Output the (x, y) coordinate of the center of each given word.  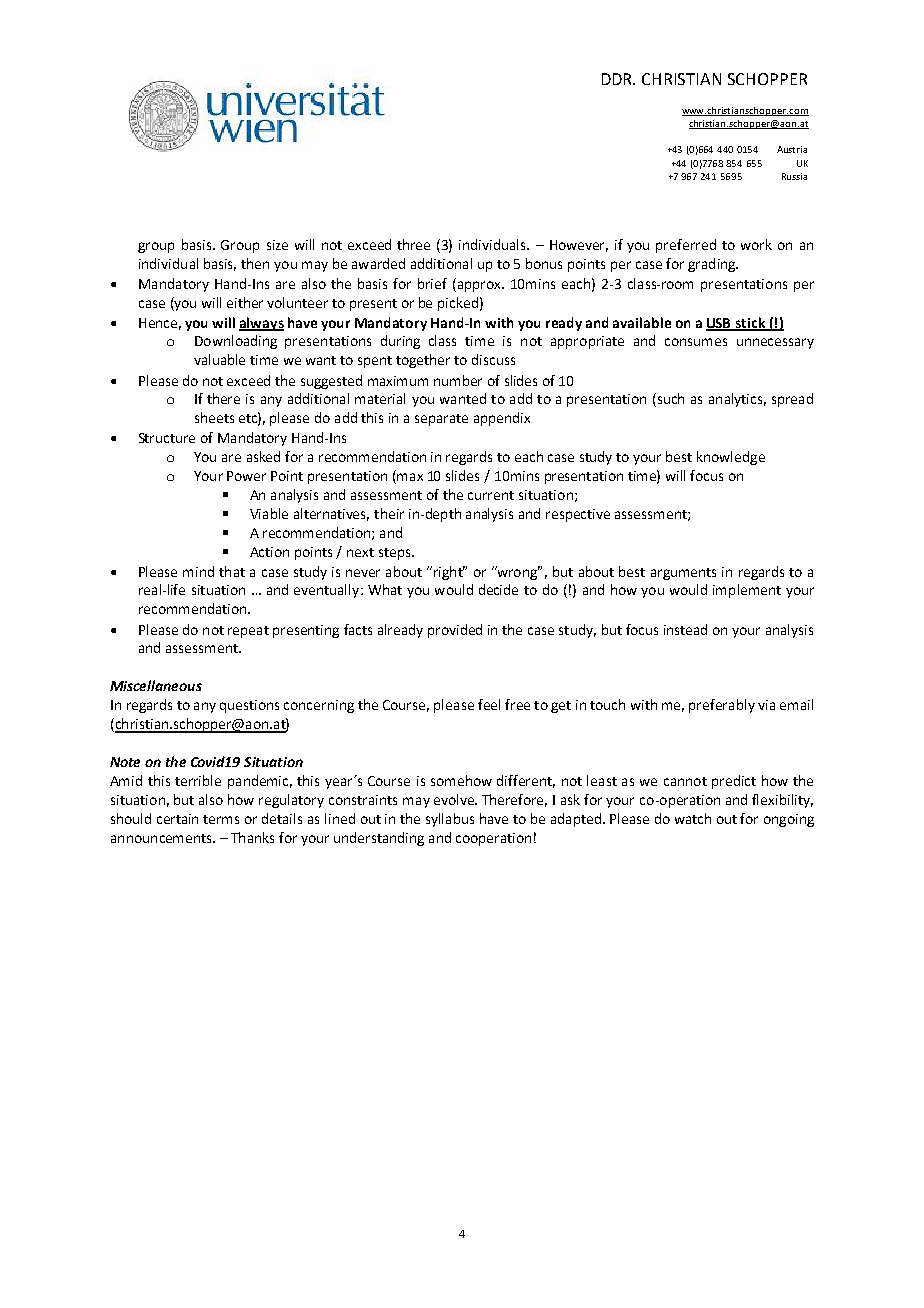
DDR (618, 79)
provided (455, 631)
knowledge (731, 458)
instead (685, 629)
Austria (792, 149)
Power (246, 476)
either (245, 302)
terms (221, 819)
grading (712, 265)
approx (479, 286)
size (277, 245)
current (491, 495)
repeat (248, 632)
